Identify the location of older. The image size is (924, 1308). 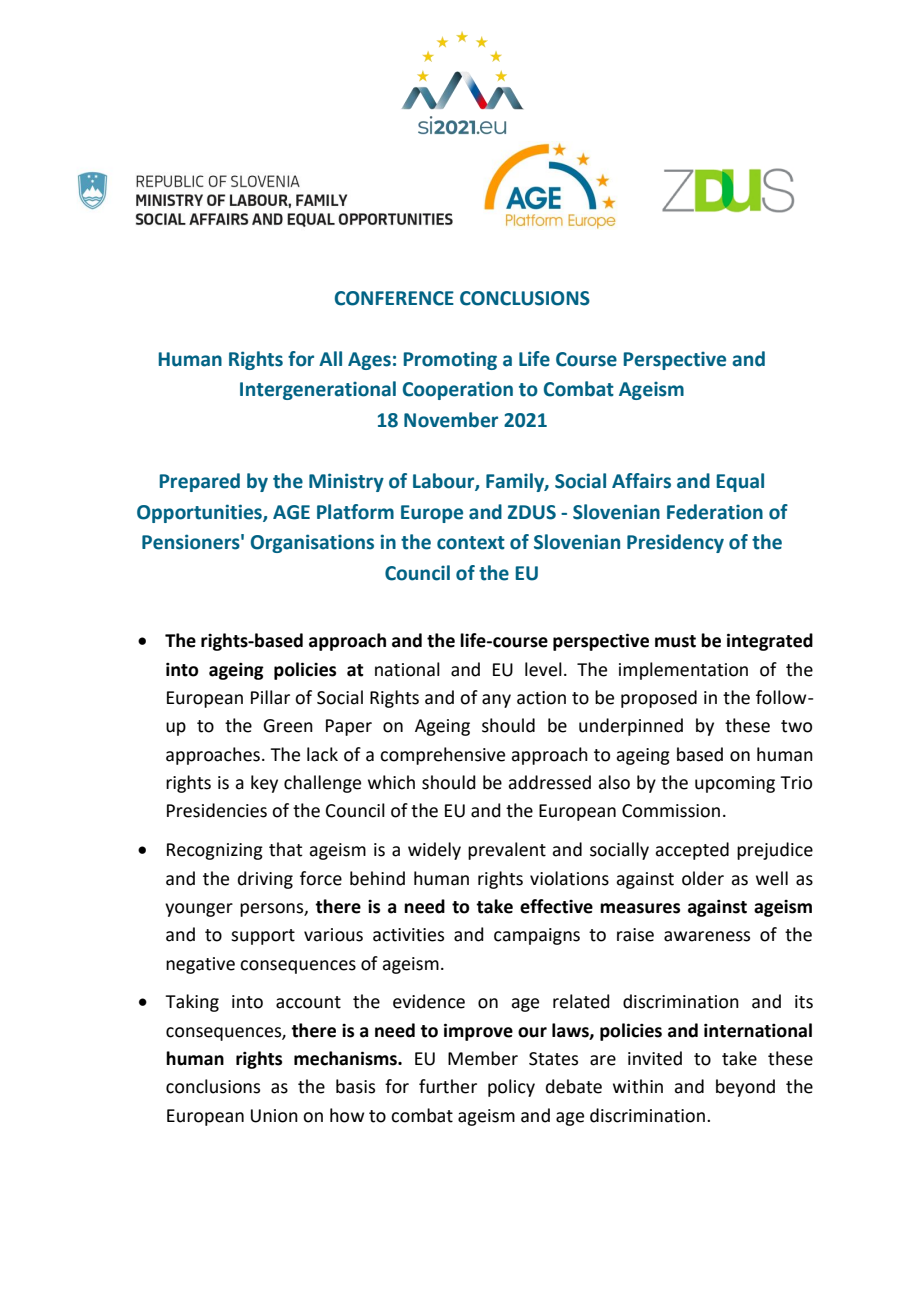
(703, 878).
